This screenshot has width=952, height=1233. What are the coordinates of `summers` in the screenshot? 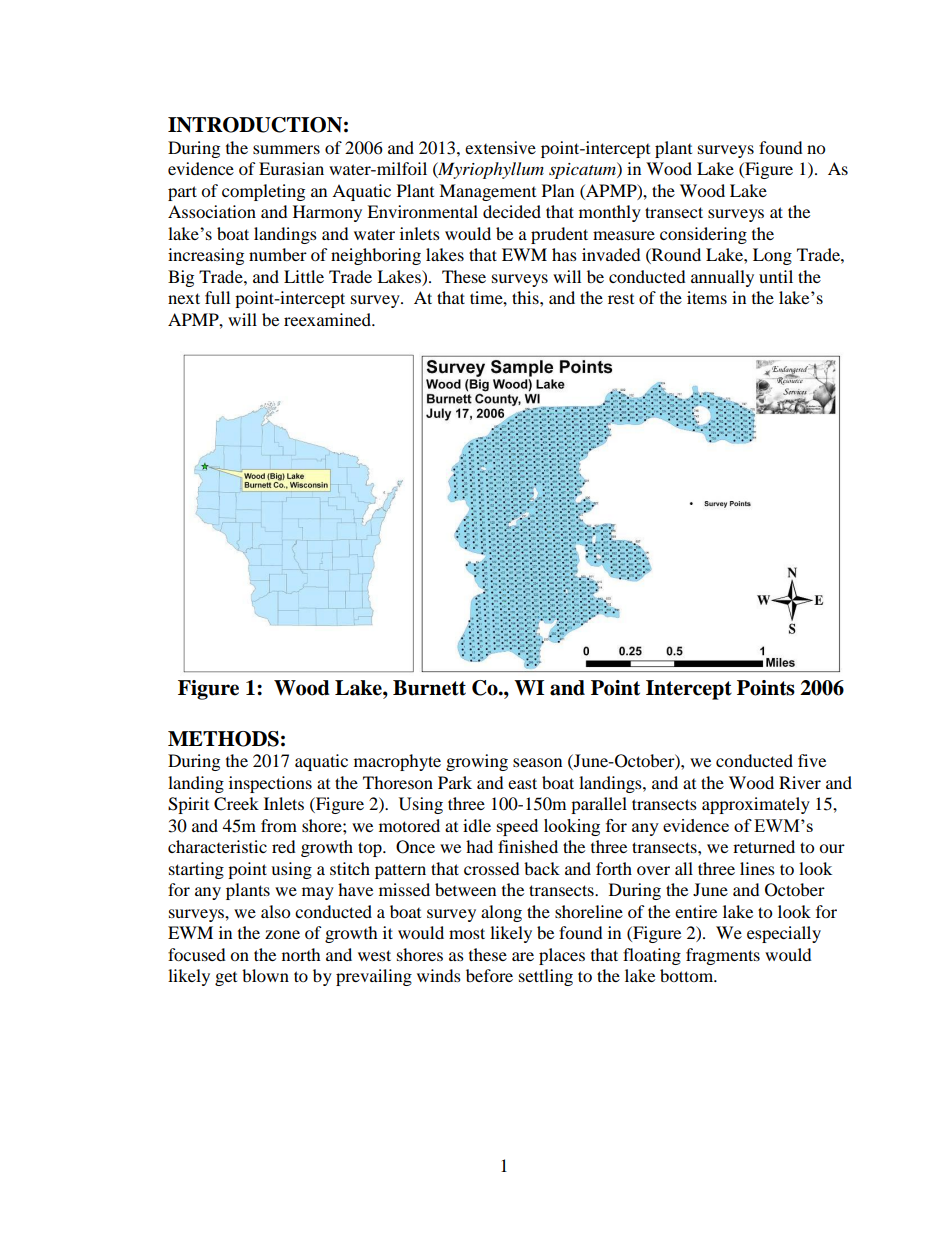 It's located at (286, 149).
